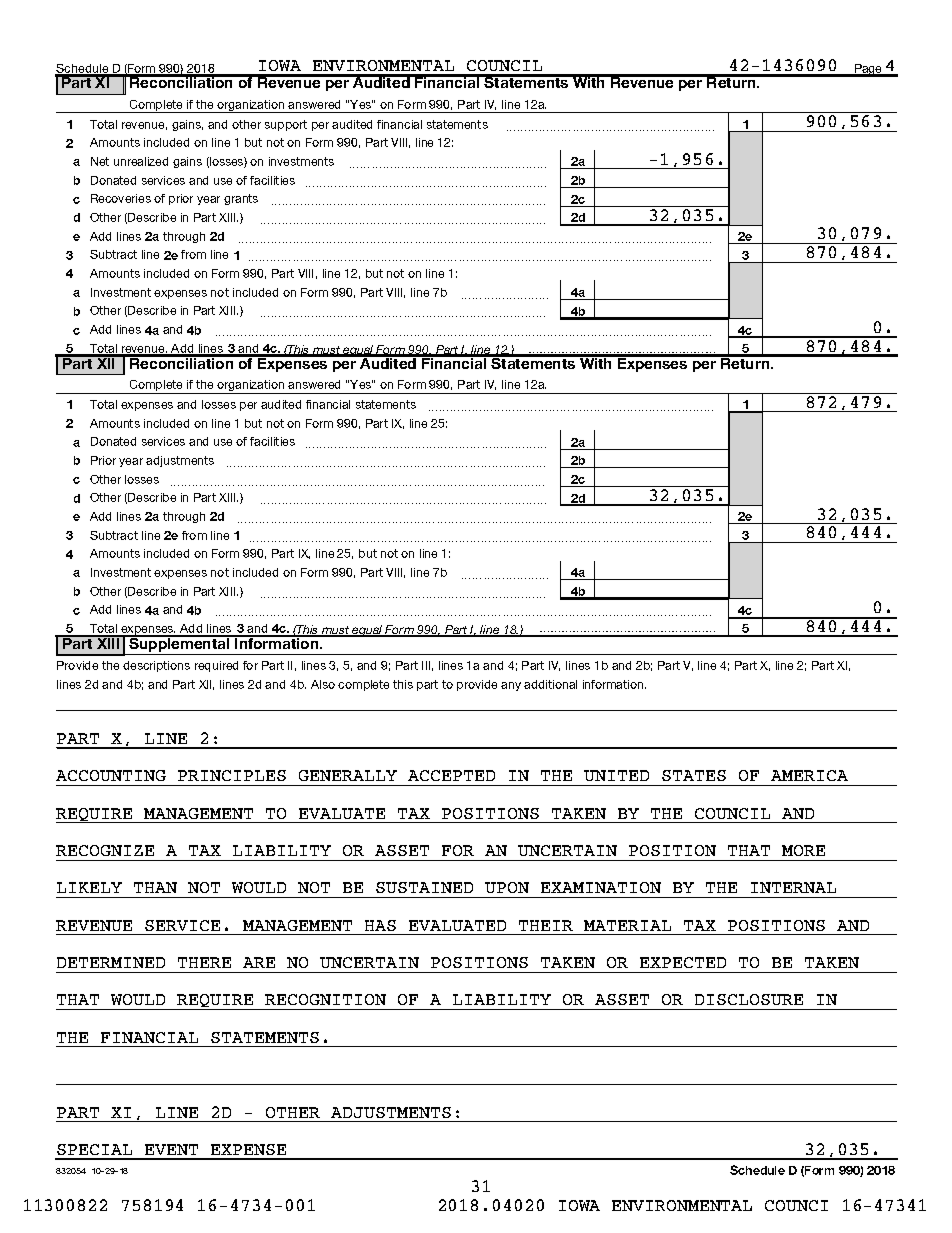 The image size is (952, 1233). What do you see at coordinates (694, 775) in the document?
I see `STATES` at bounding box center [694, 775].
